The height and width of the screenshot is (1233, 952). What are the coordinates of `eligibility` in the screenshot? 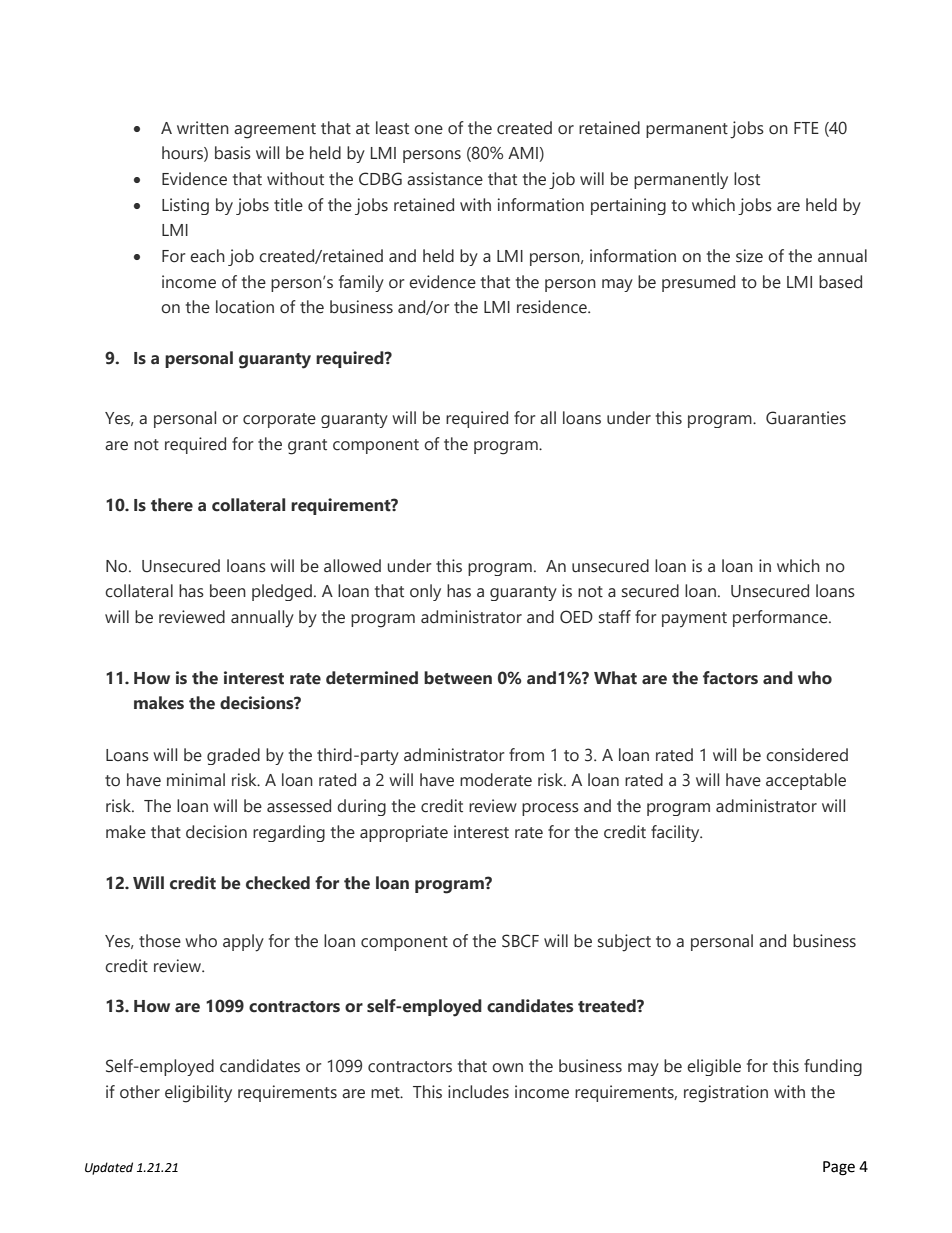 It's located at (198, 1094).
